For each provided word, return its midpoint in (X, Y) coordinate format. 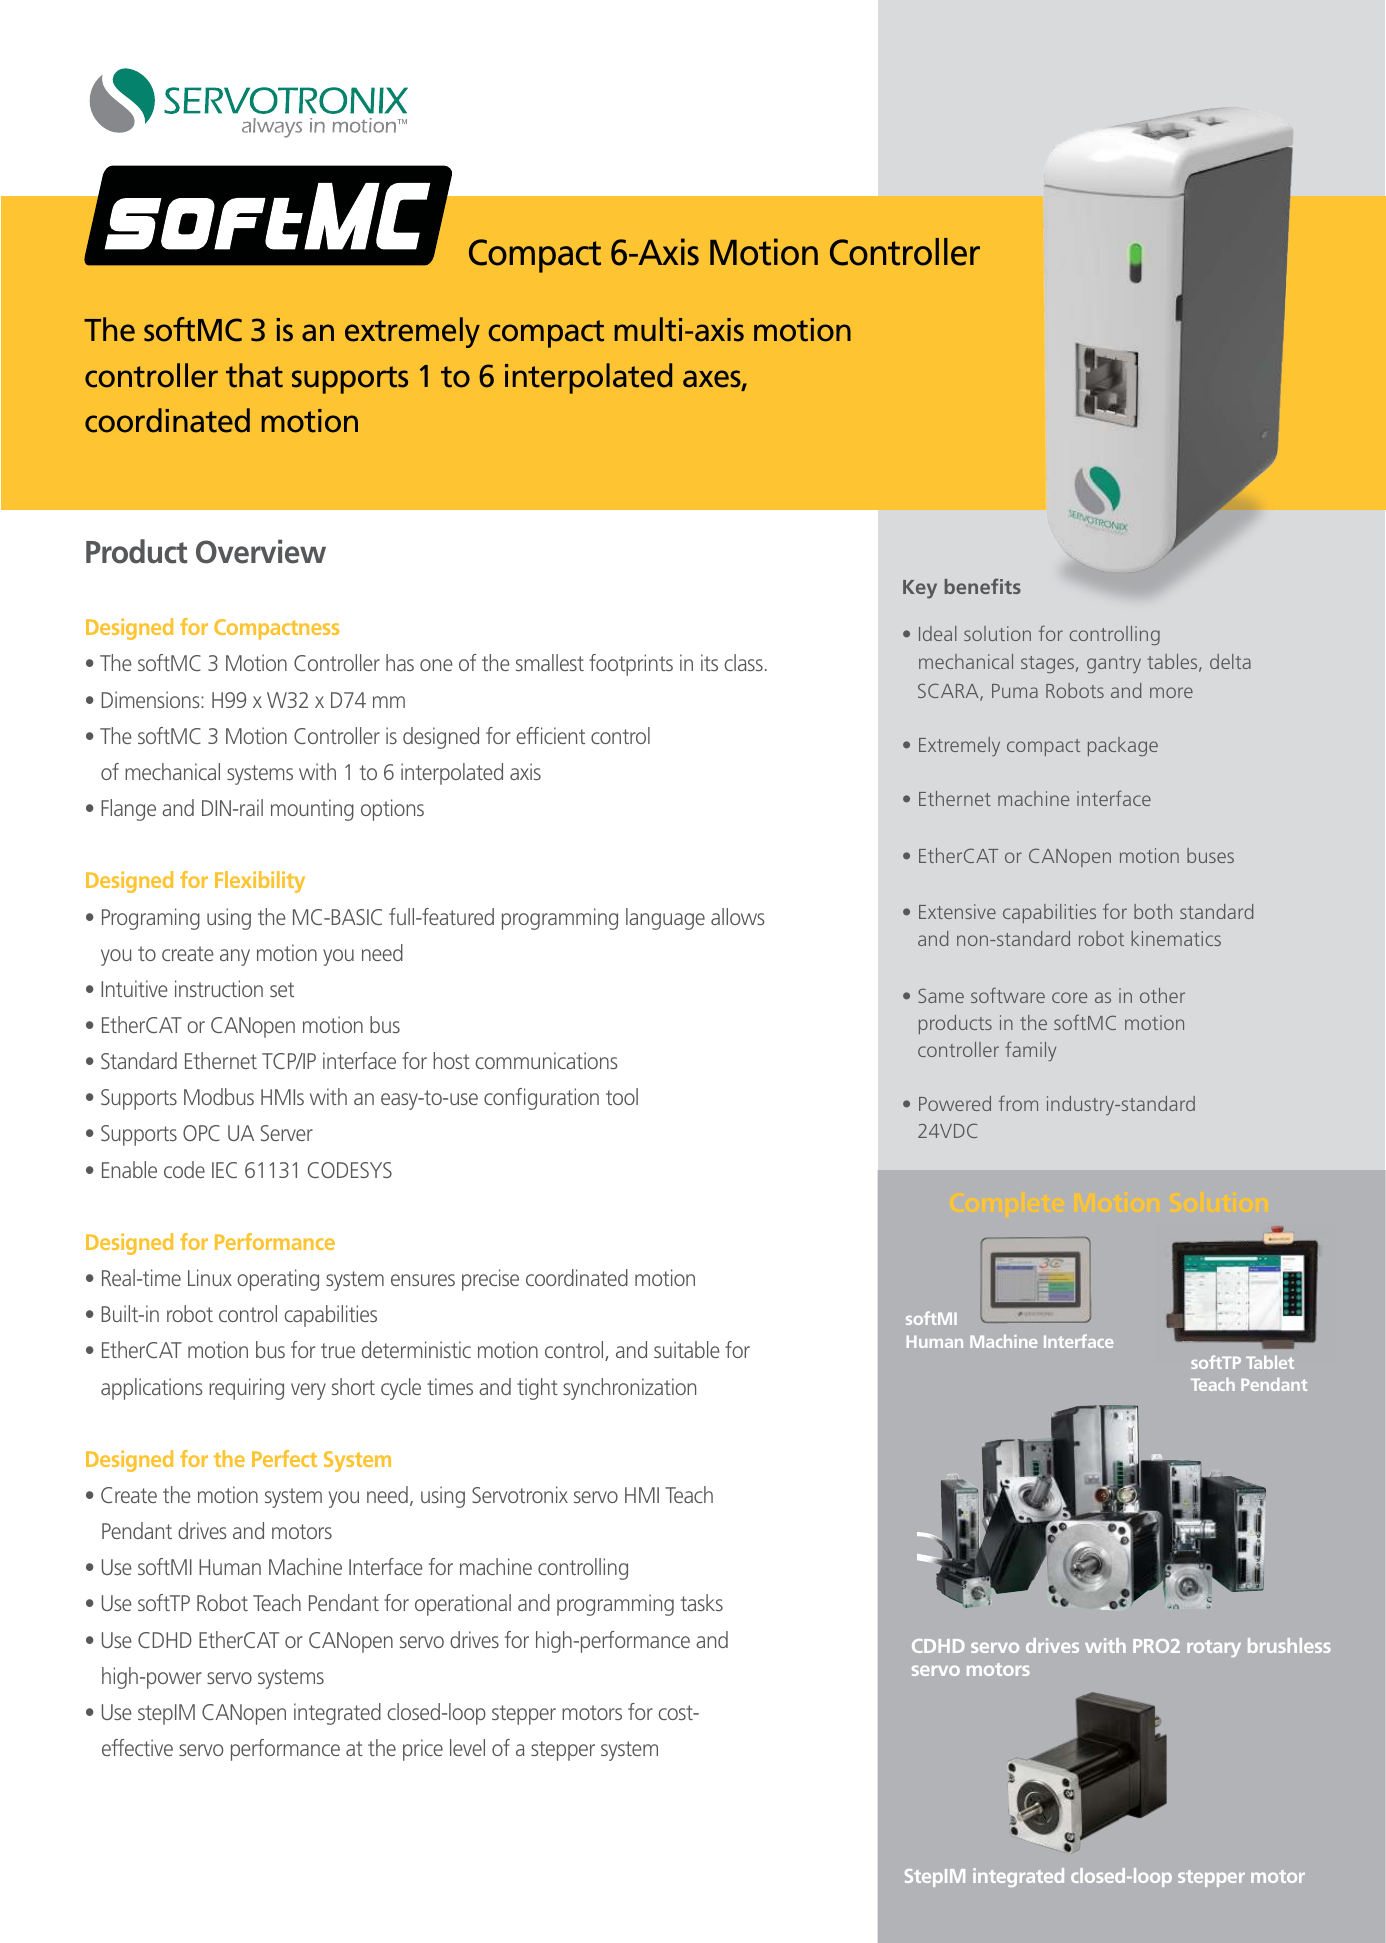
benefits (983, 586)
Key (920, 589)
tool (622, 1096)
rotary (1214, 1648)
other (1162, 995)
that (254, 375)
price (423, 1750)
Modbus (219, 1096)
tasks (702, 1602)
